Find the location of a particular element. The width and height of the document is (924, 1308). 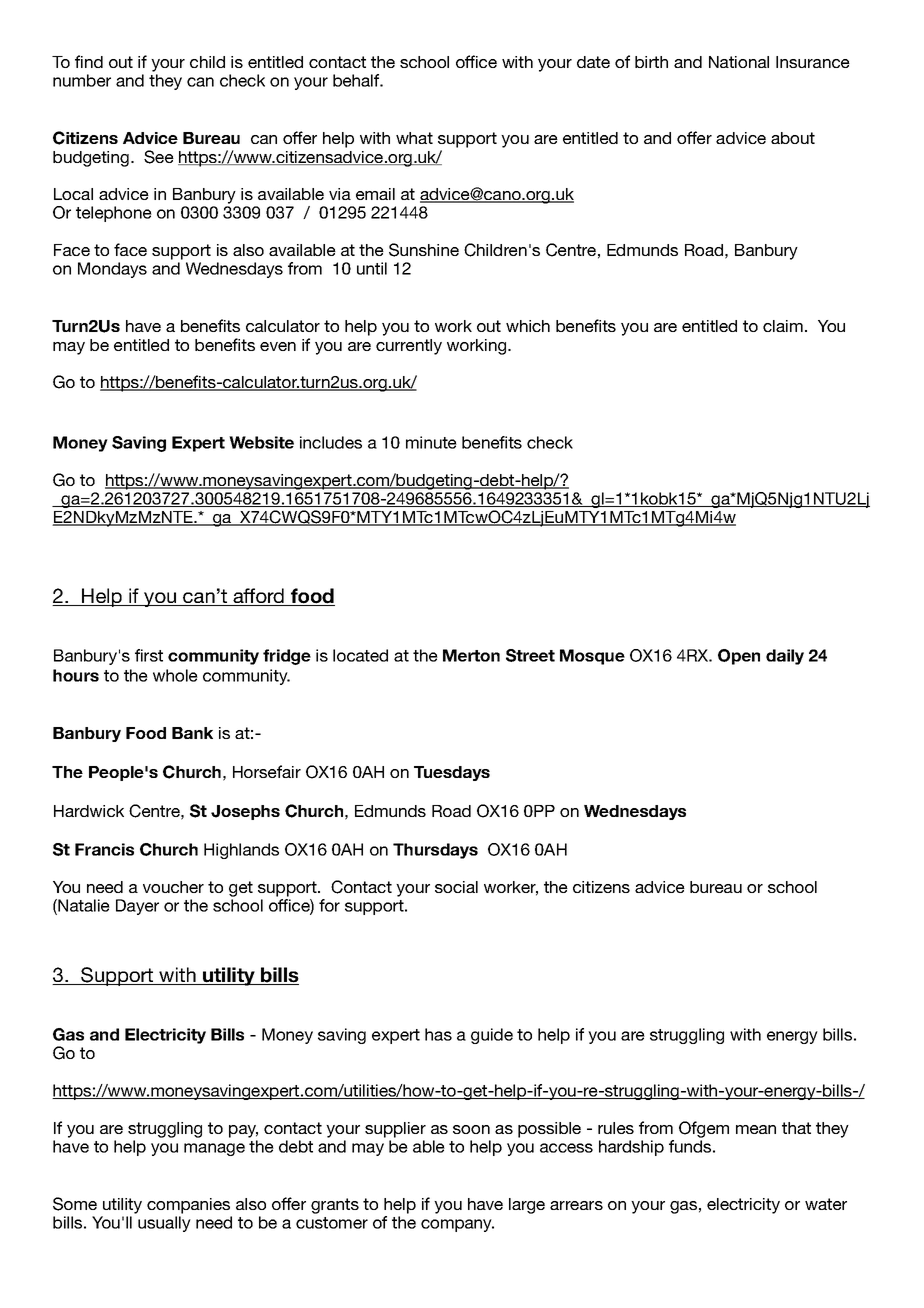

even is located at coordinates (278, 346).
